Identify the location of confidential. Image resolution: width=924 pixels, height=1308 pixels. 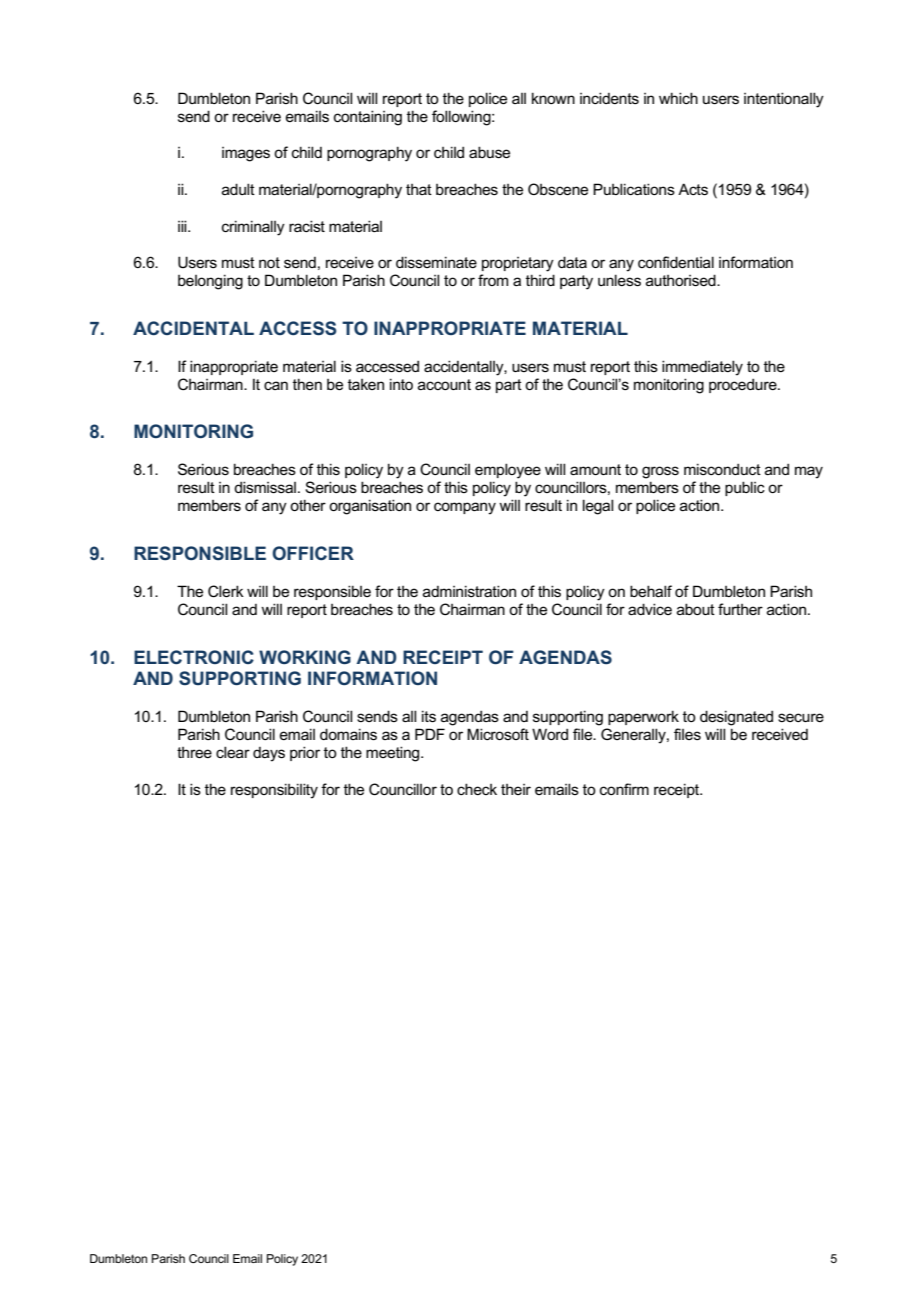
(676, 262).
